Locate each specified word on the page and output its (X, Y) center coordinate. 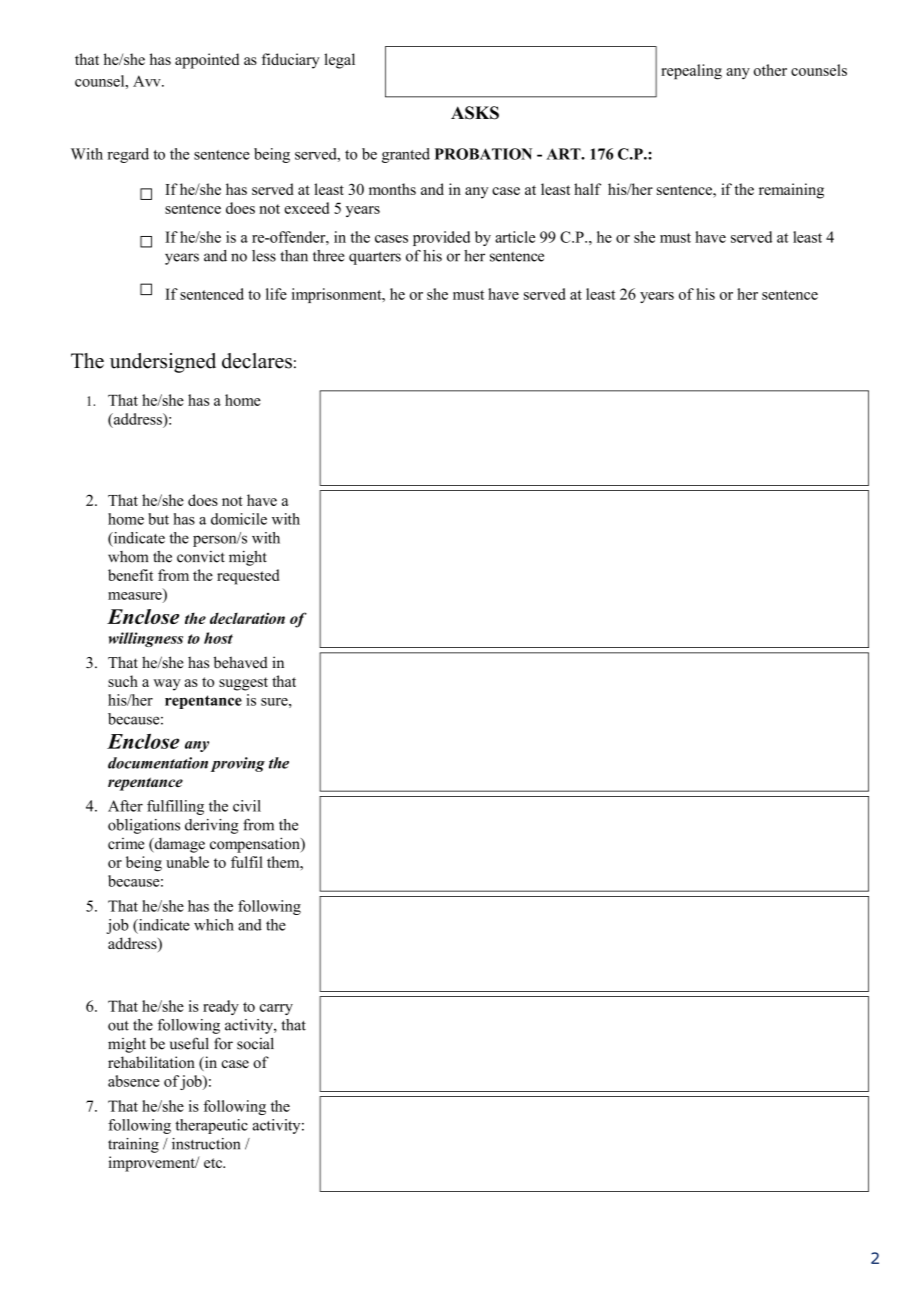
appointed (207, 61)
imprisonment (338, 295)
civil (247, 806)
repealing (691, 72)
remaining (791, 191)
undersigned (163, 363)
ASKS (475, 113)
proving (238, 764)
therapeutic (211, 1126)
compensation (256, 845)
